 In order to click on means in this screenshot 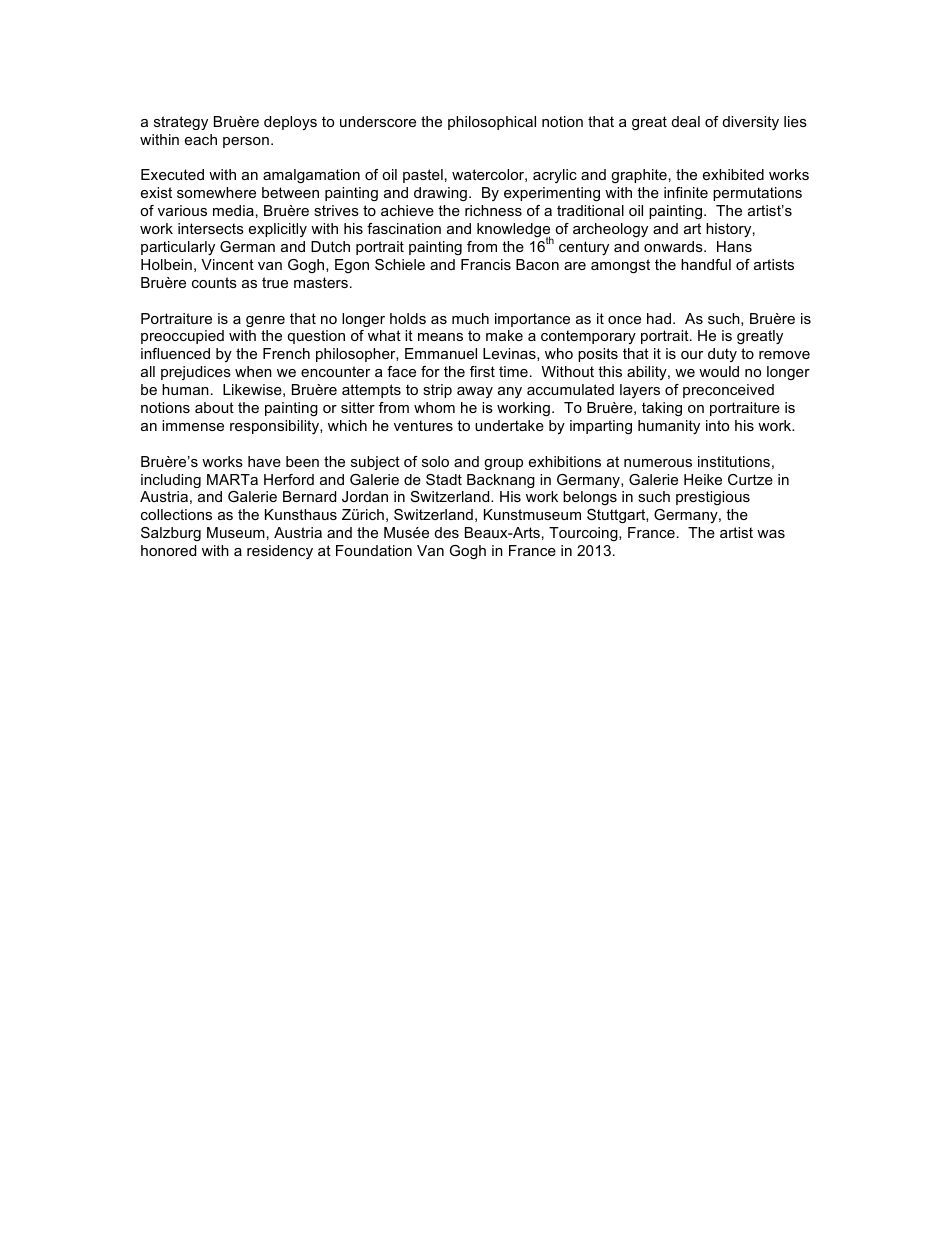, I will do `click(440, 337)`.
